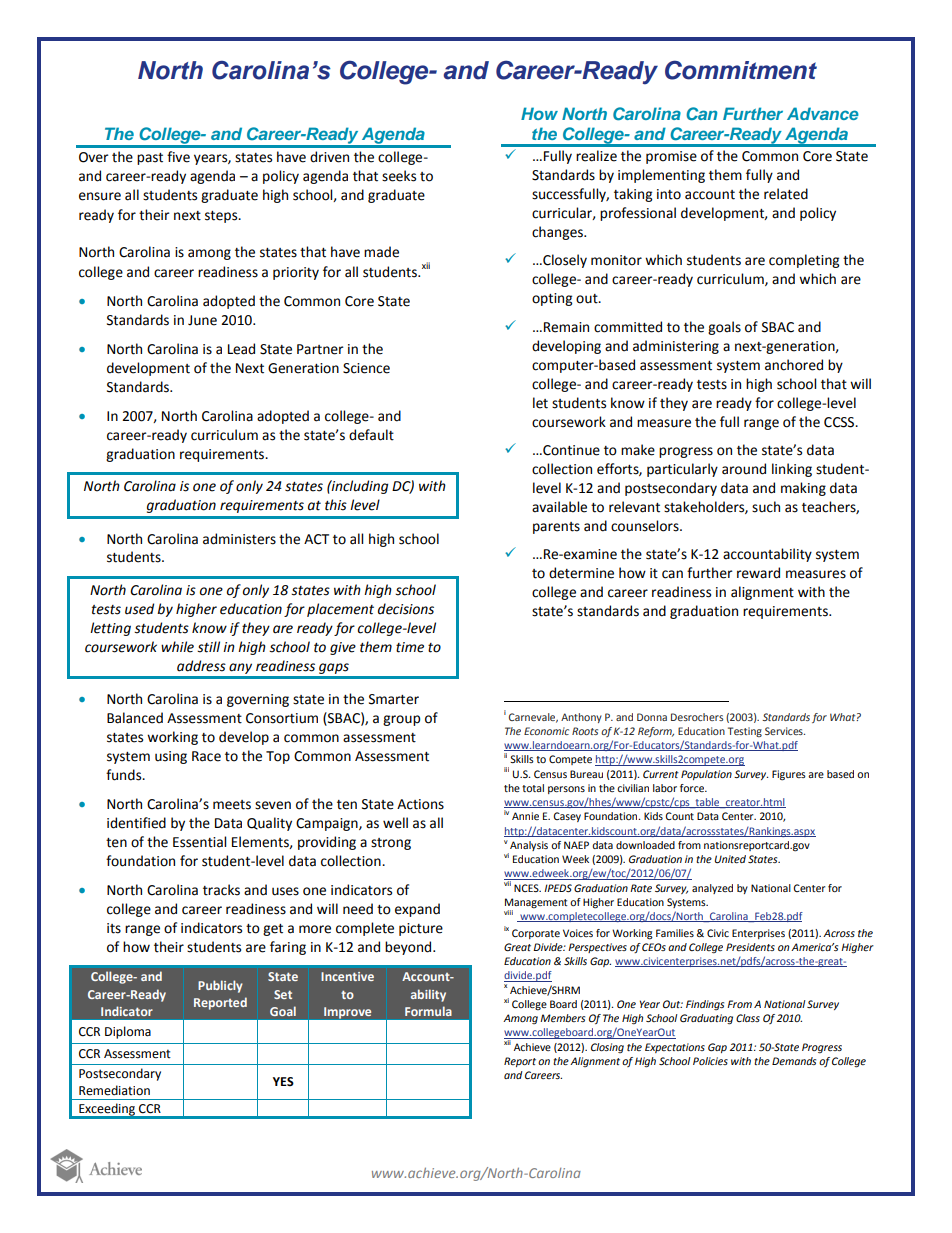 The width and height of the image is (952, 1233). I want to click on five, so click(178, 157).
